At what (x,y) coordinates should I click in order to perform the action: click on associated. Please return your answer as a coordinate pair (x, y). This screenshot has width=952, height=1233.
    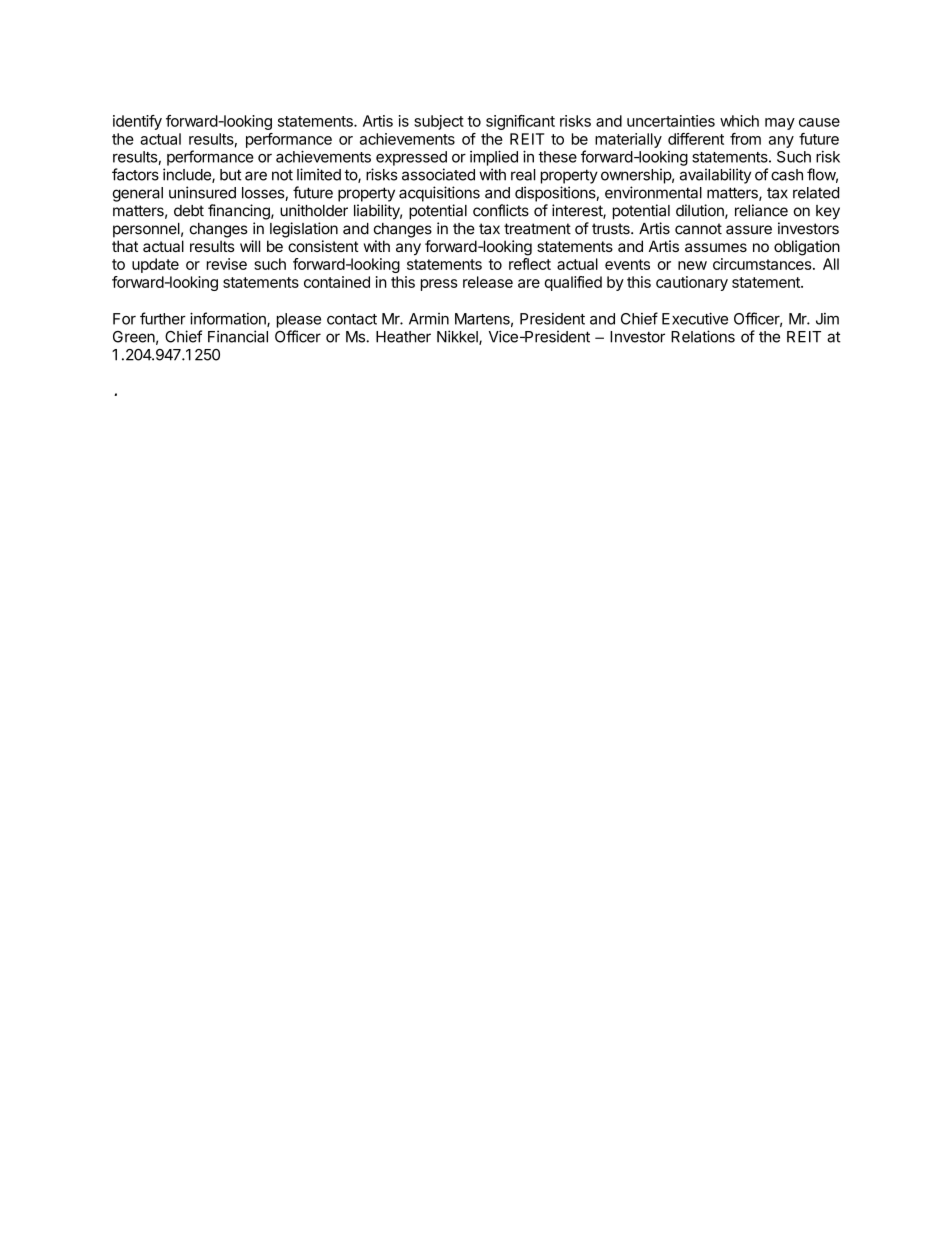
    Looking at the image, I should click on (438, 174).
